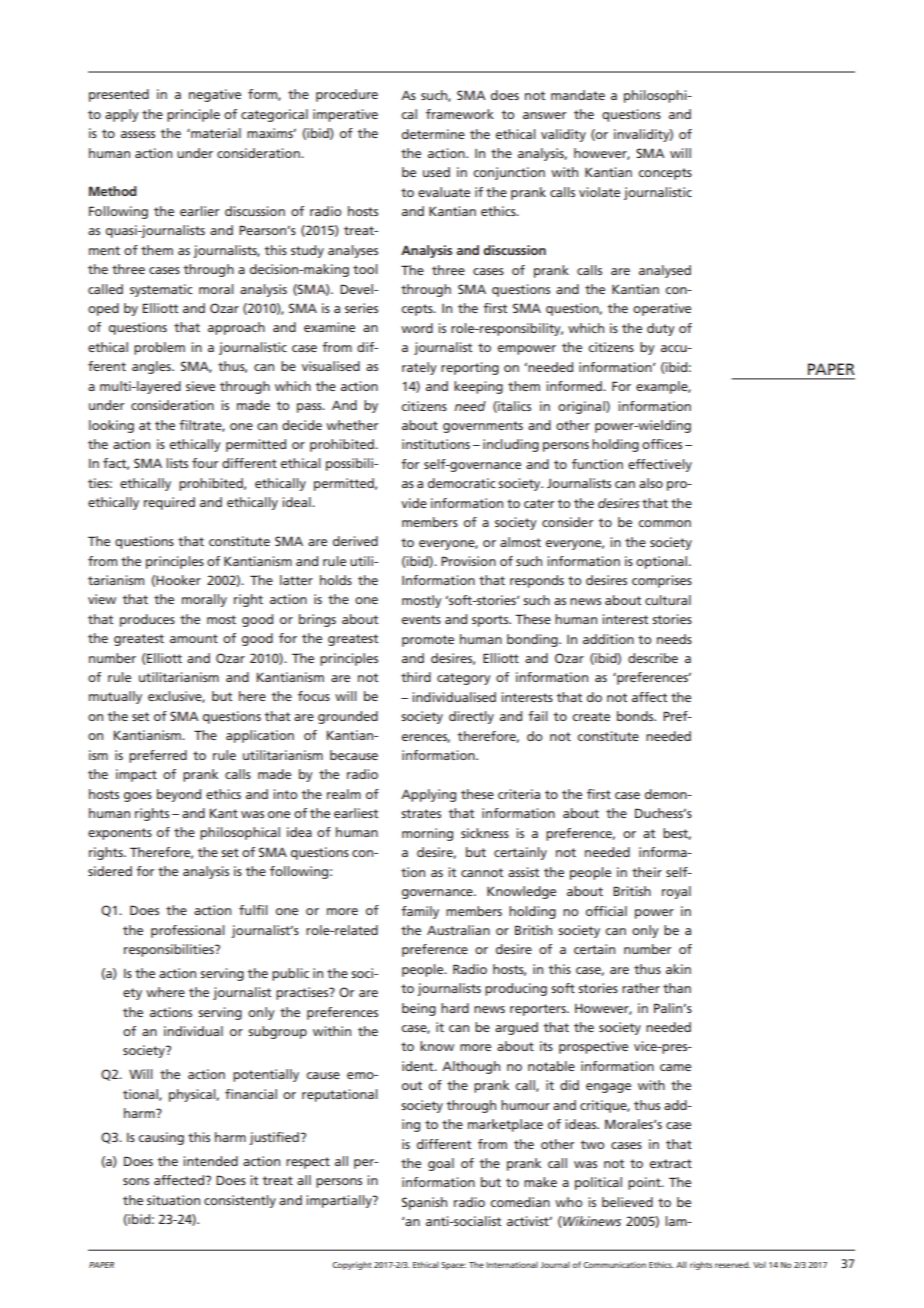  Describe the element at coordinates (240, 1201) in the screenshot. I see `consistently` at that location.
